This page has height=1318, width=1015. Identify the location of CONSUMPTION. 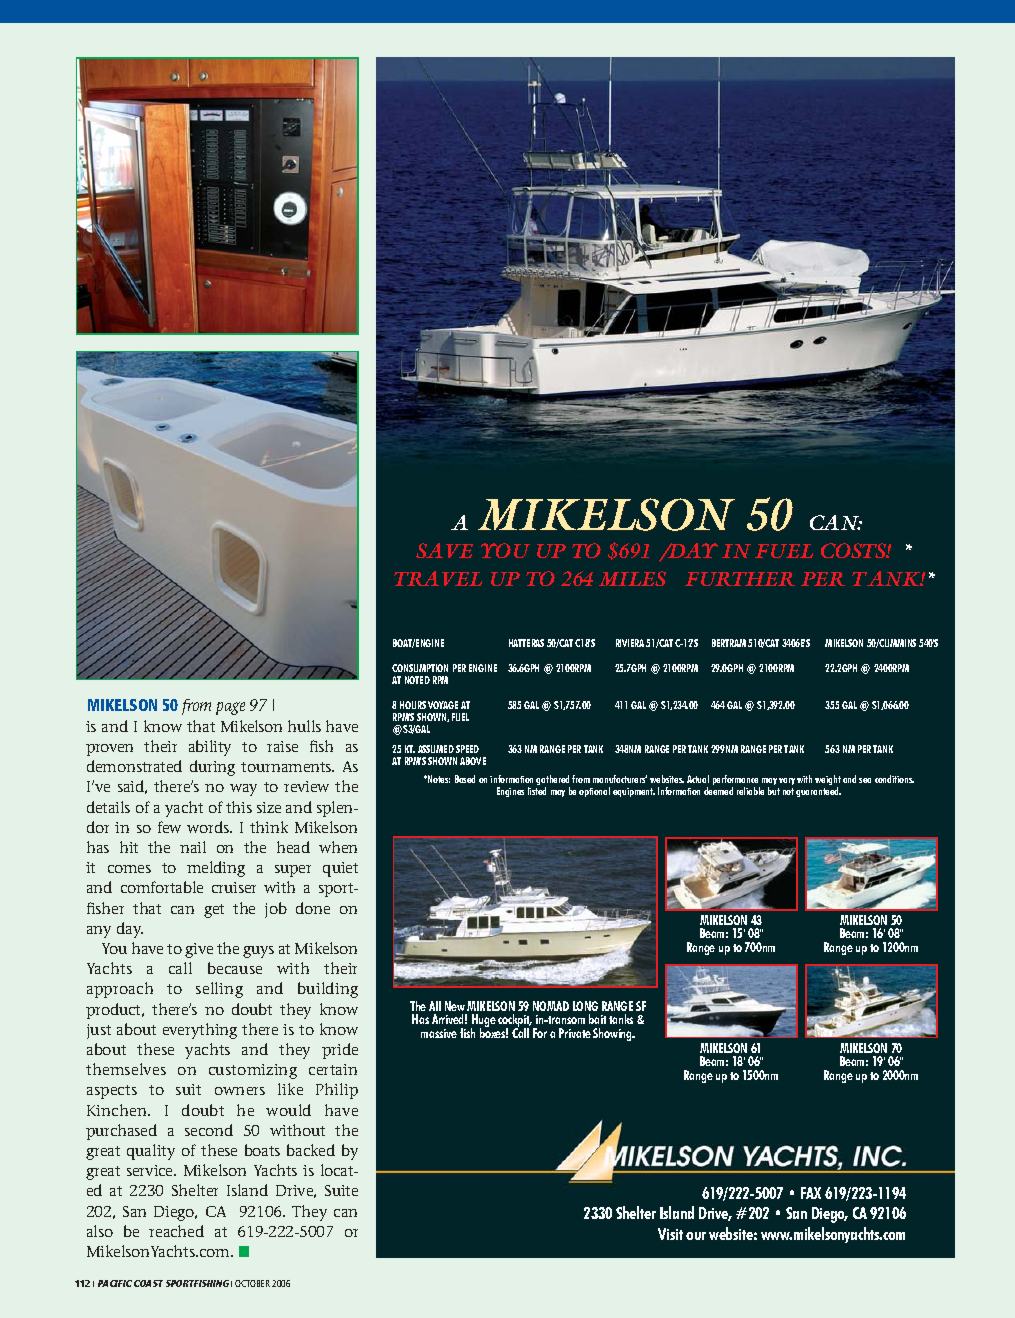
(420, 668).
